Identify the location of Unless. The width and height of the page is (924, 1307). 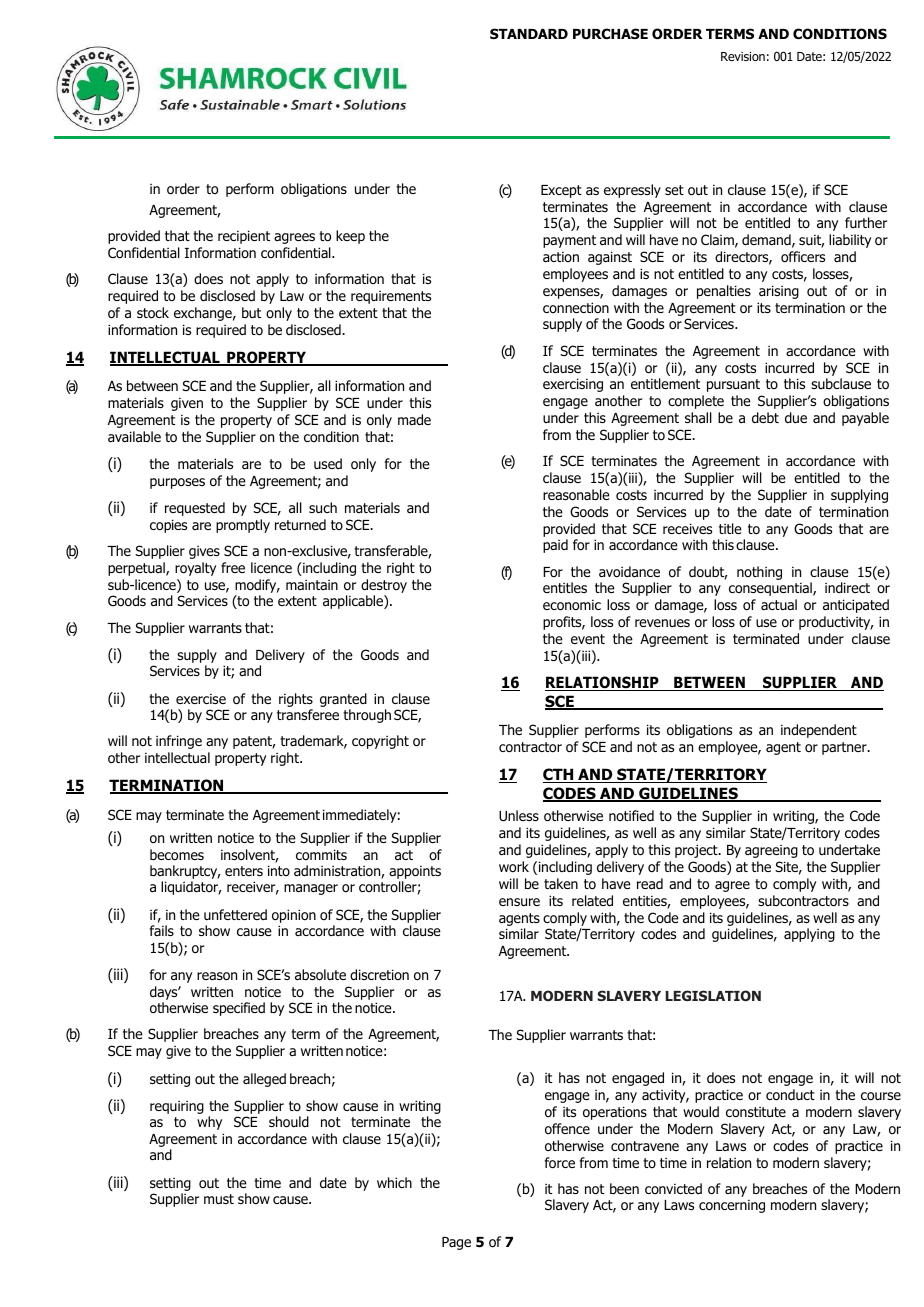
(519, 816).
